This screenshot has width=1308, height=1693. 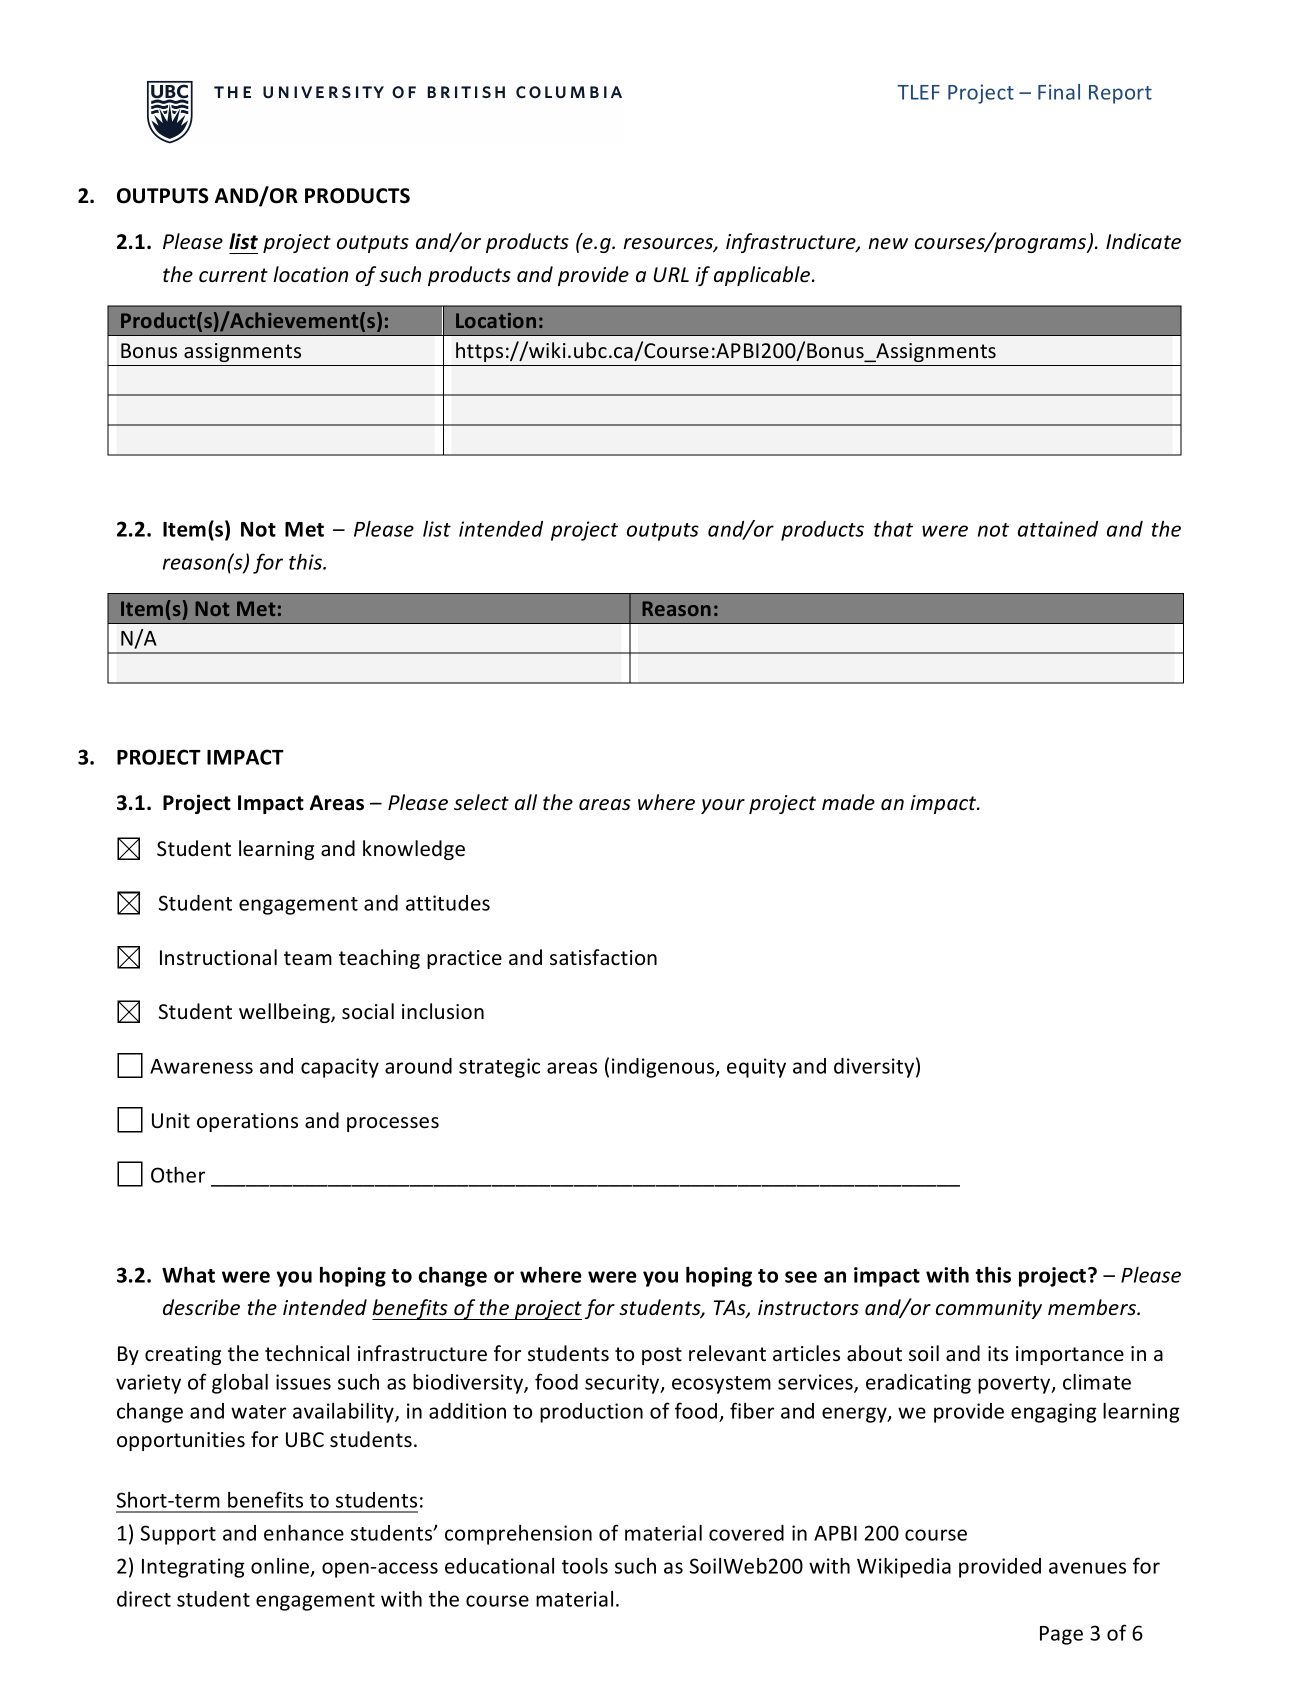 What do you see at coordinates (763, 276) in the screenshot?
I see `applicable` at bounding box center [763, 276].
